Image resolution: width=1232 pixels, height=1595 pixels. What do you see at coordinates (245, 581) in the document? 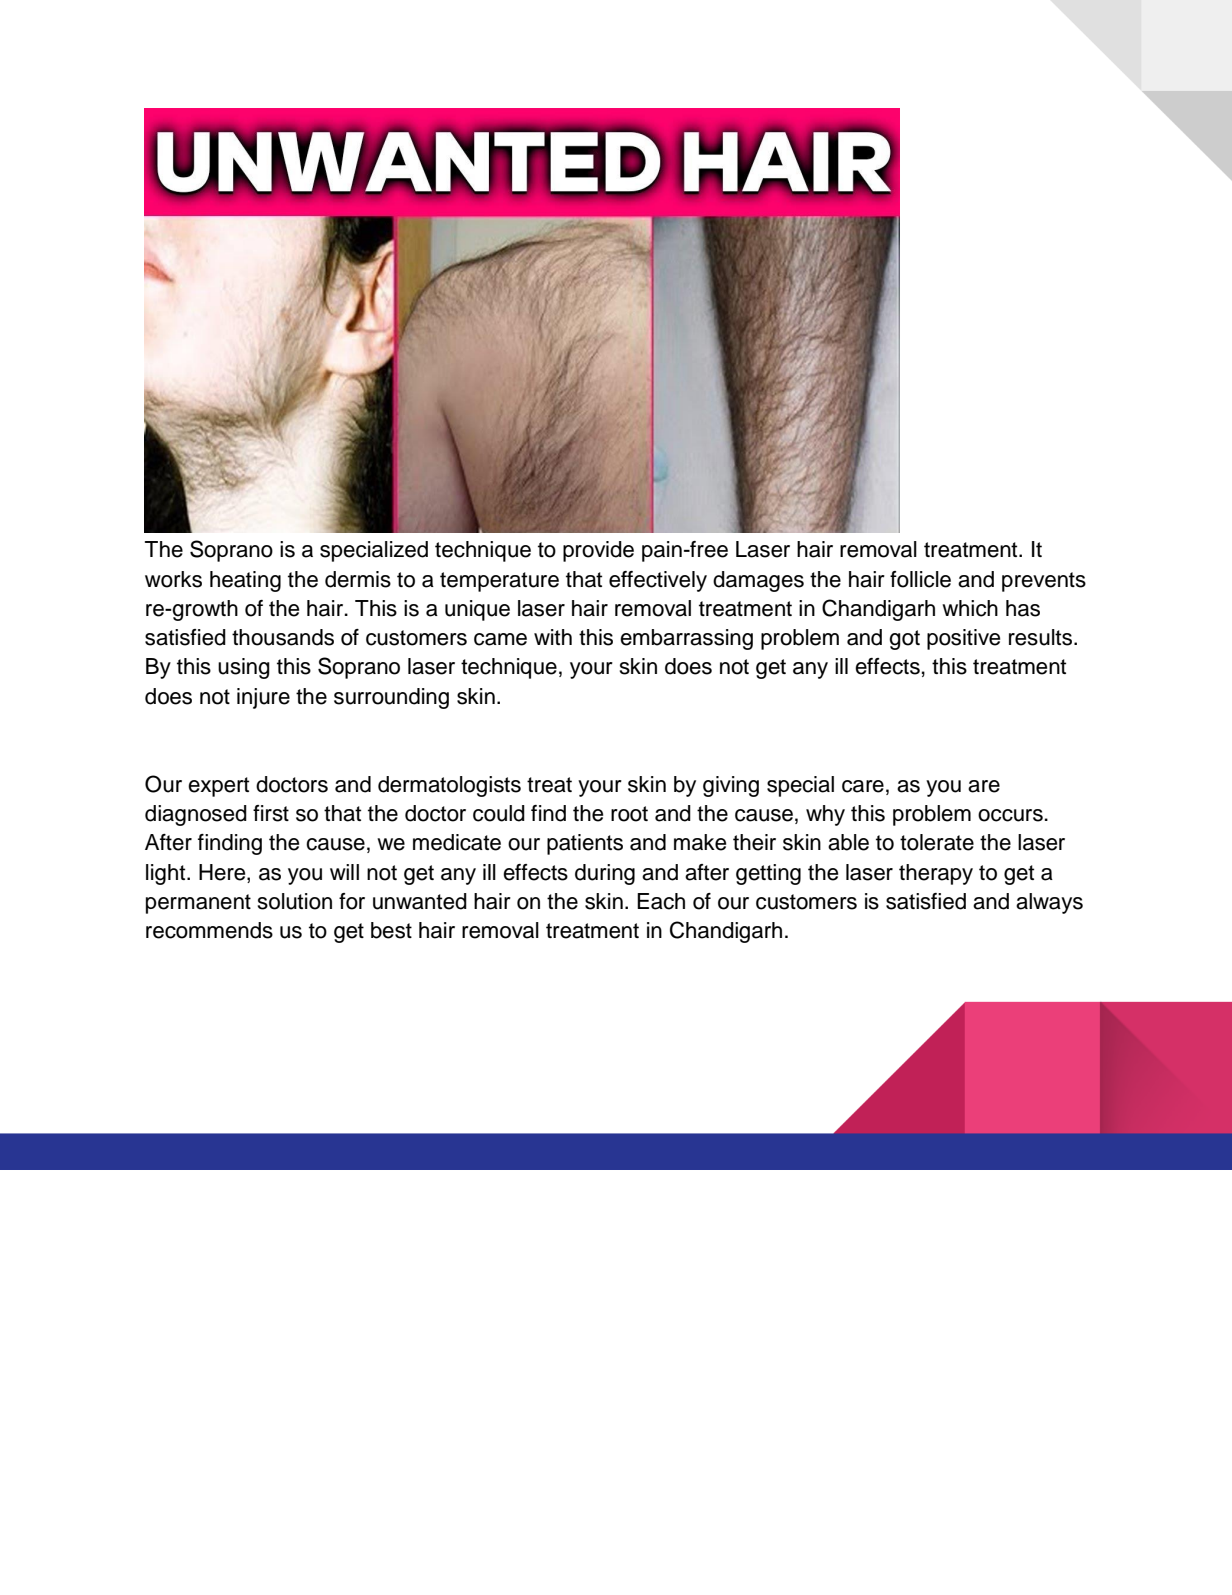
I see `heating` at bounding box center [245, 581].
